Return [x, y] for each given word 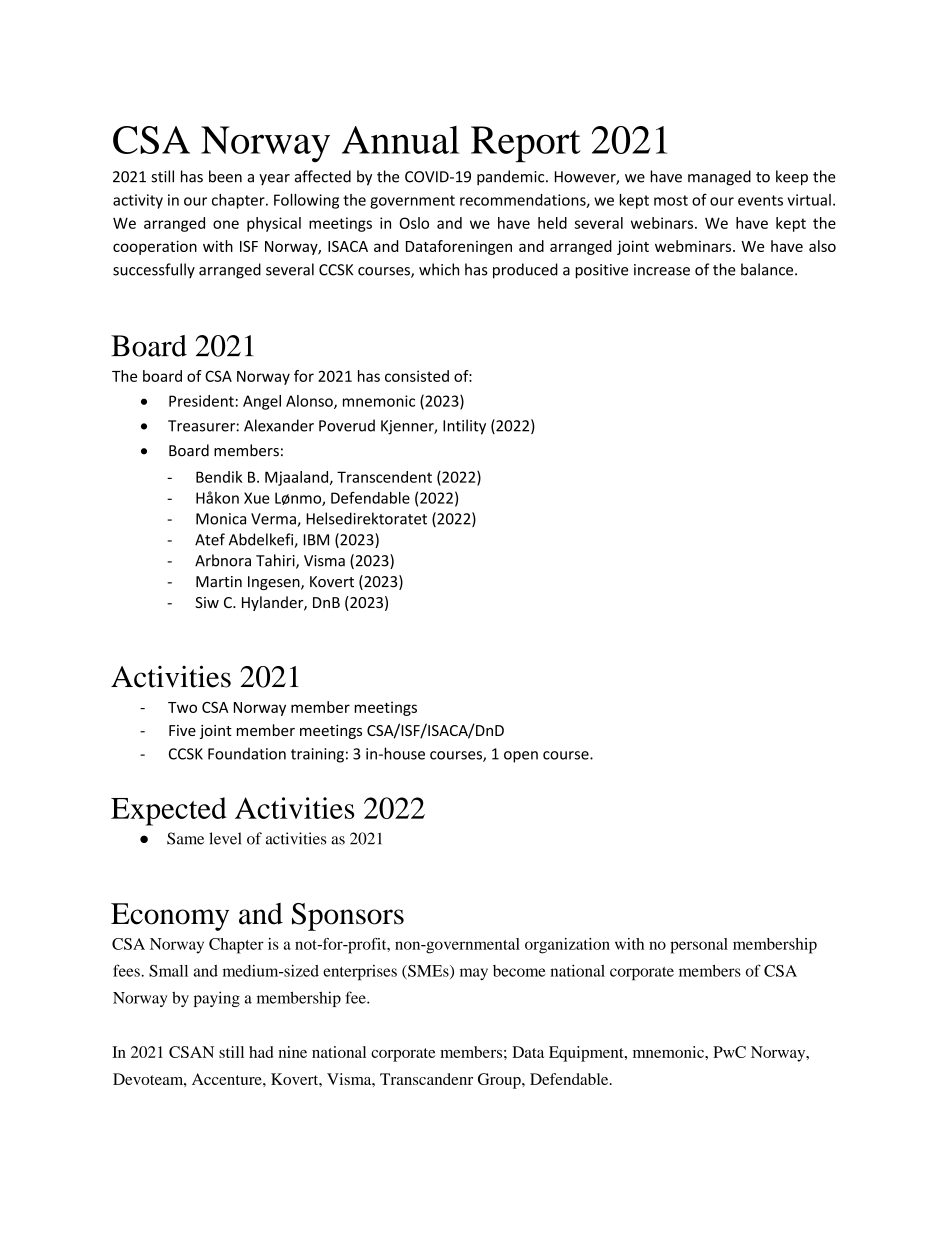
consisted [417, 376]
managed [719, 178]
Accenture [228, 1079]
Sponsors [348, 917]
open [521, 757]
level [225, 838]
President [201, 401]
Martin [219, 582]
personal [699, 946]
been [225, 176]
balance [768, 269]
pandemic [512, 177]
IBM [316, 540]
